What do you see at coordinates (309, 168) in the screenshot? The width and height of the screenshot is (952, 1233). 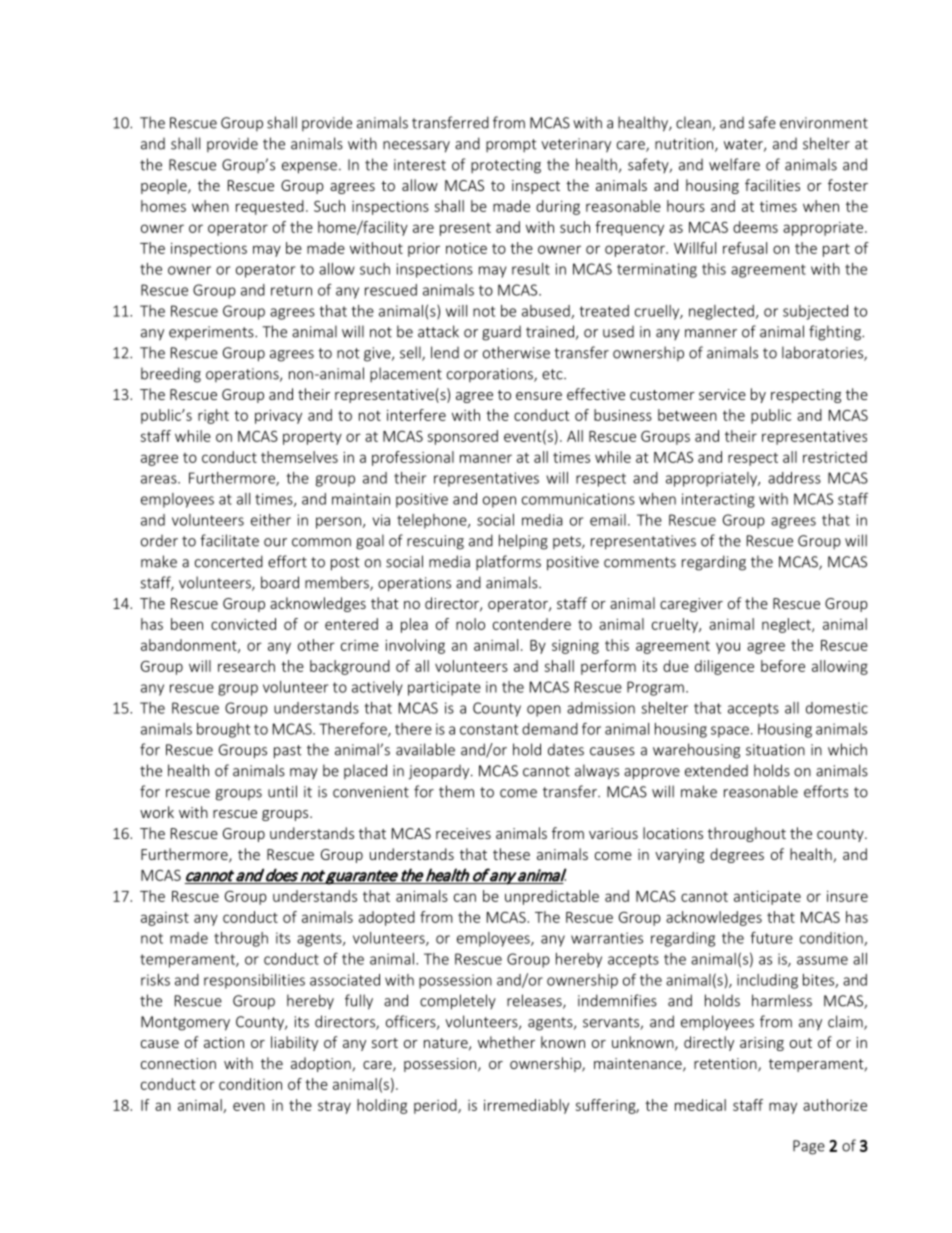 I see `expense` at bounding box center [309, 168].
